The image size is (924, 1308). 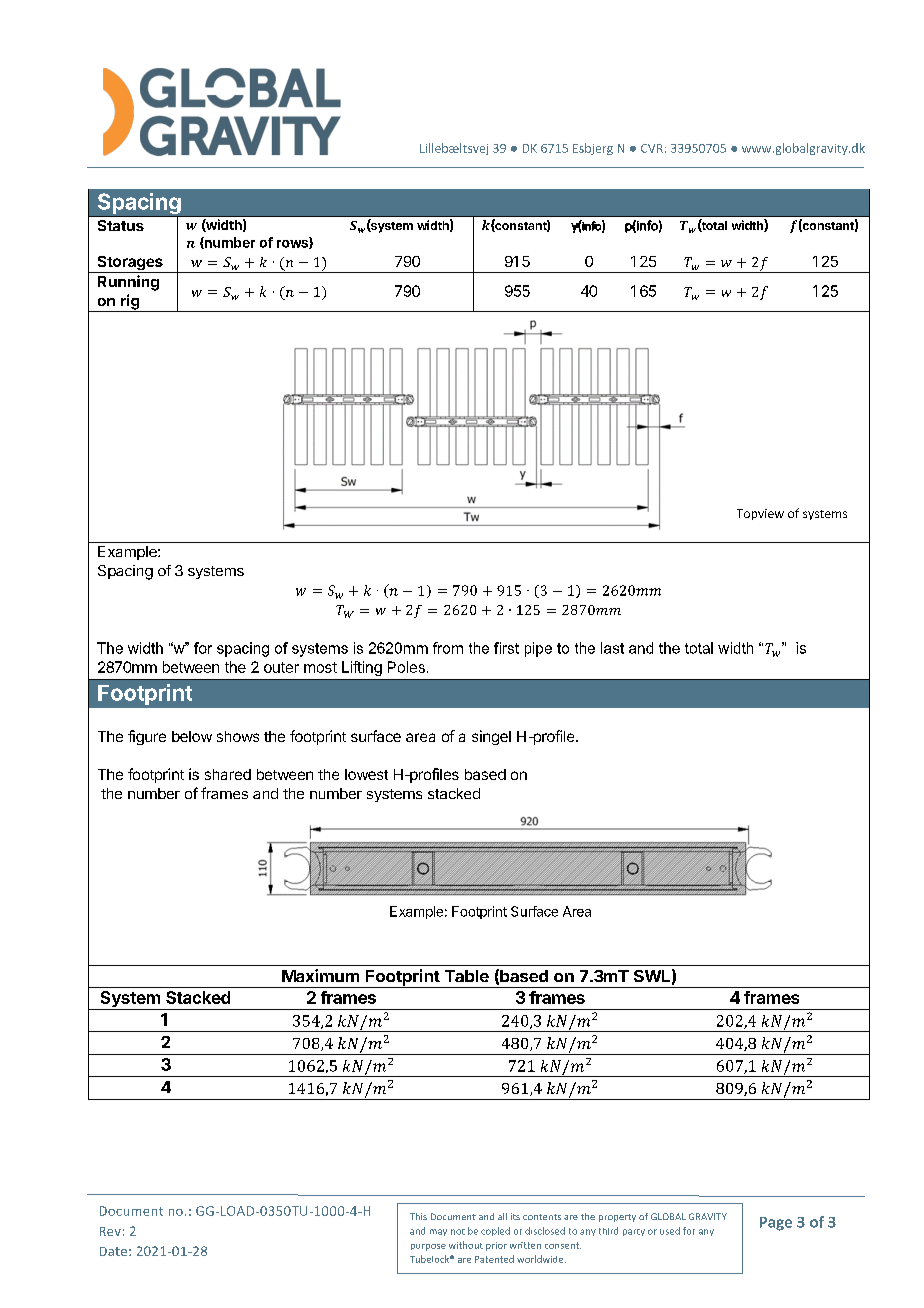 What do you see at coordinates (130, 264) in the image?
I see `Storages` at bounding box center [130, 264].
